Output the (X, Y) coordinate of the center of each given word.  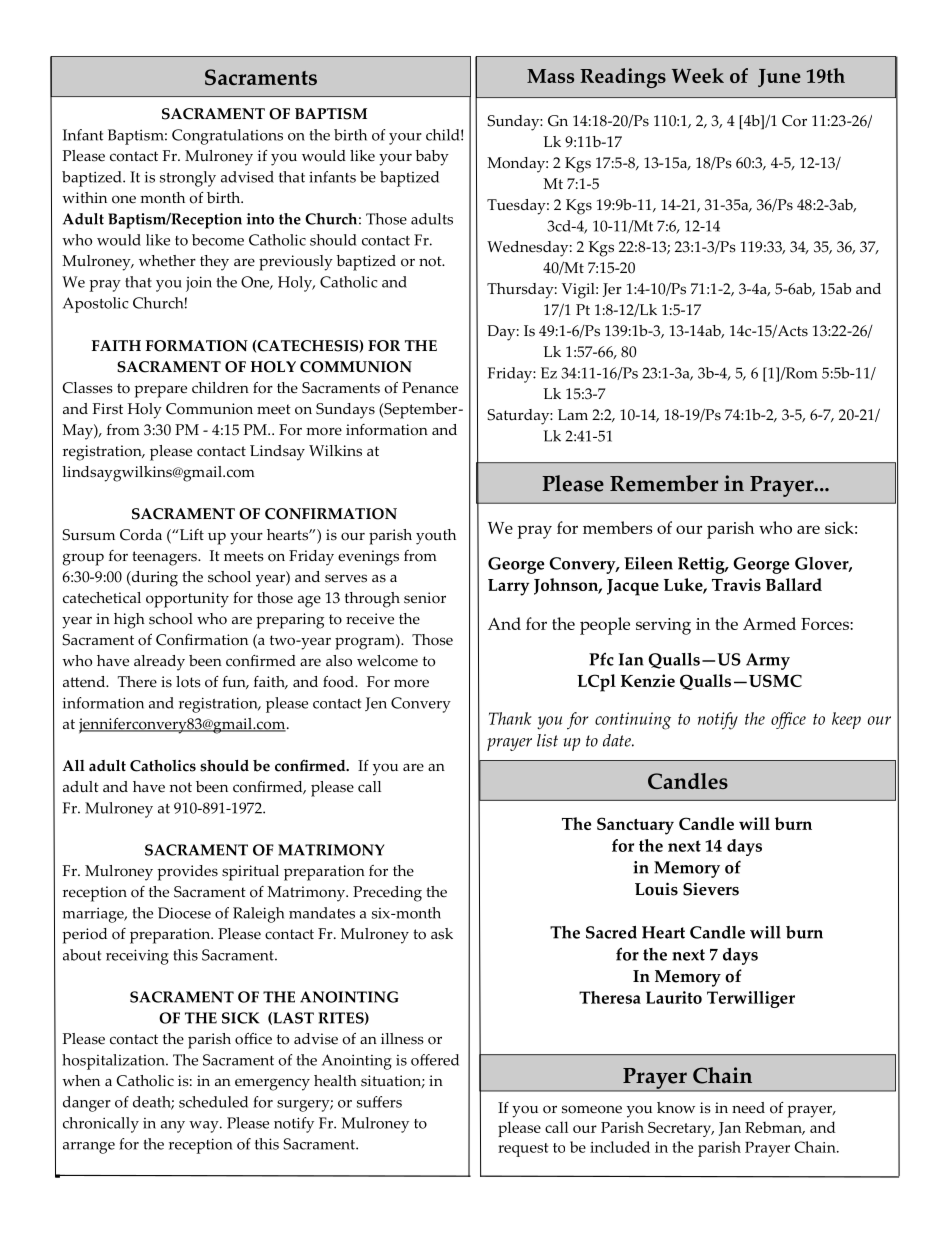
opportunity (187, 600)
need (748, 1108)
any (173, 1127)
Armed (769, 623)
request (523, 1150)
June (779, 78)
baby (432, 158)
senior (425, 598)
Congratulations (227, 137)
